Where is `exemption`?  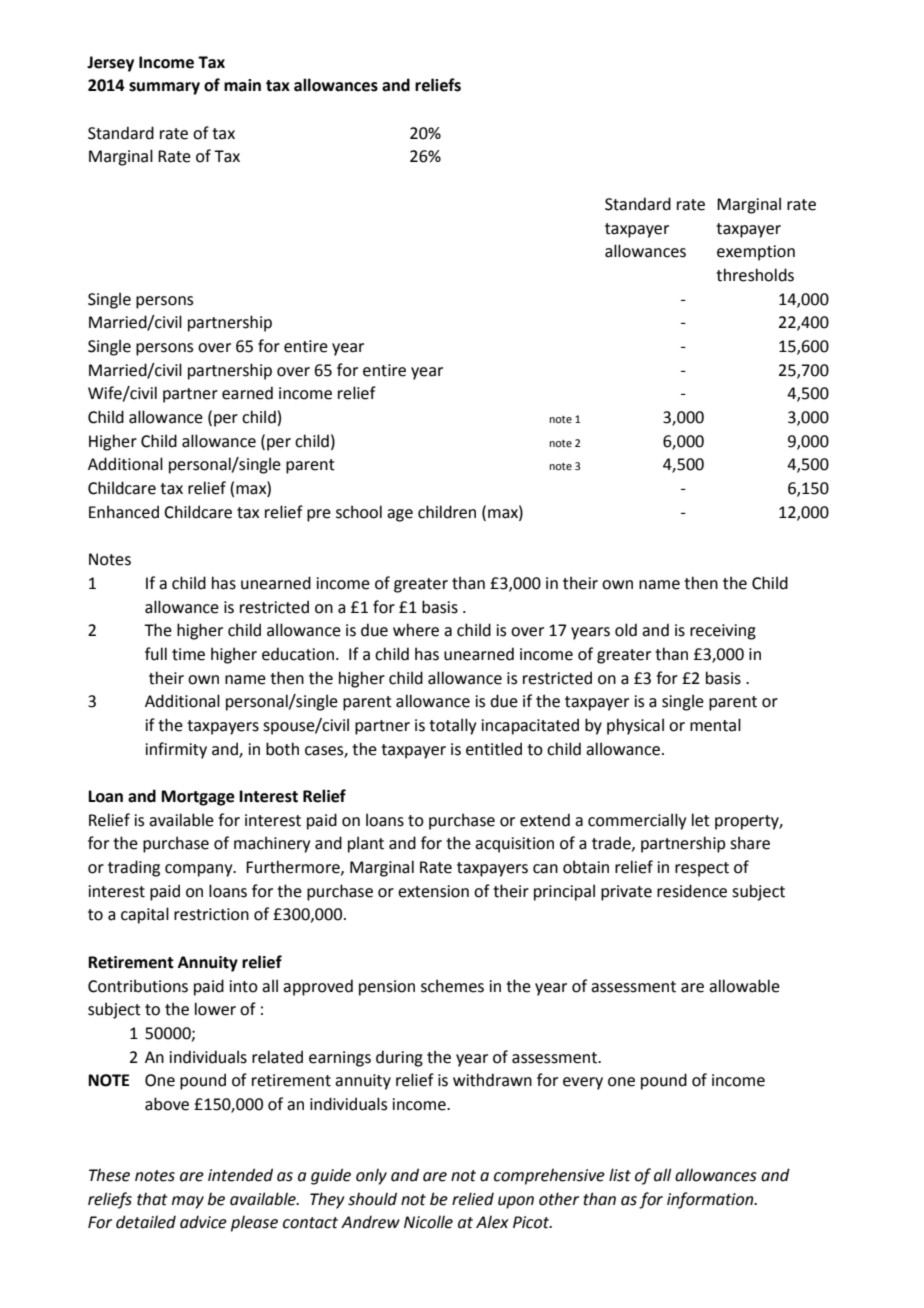
exemption is located at coordinates (756, 253).
